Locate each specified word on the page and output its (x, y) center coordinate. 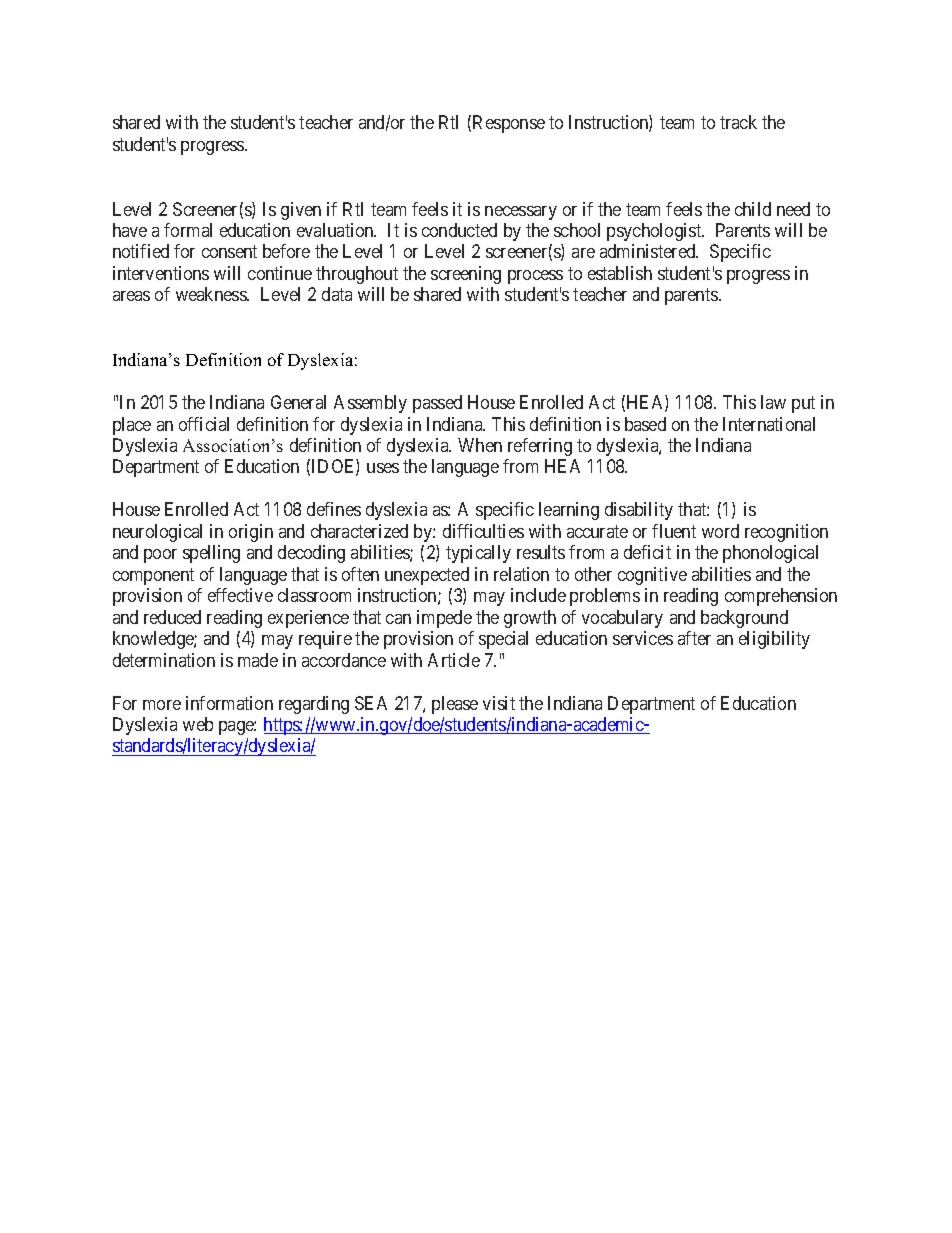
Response (509, 124)
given (301, 211)
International (769, 424)
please (455, 705)
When (480, 445)
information (229, 703)
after (694, 638)
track (738, 122)
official (204, 424)
